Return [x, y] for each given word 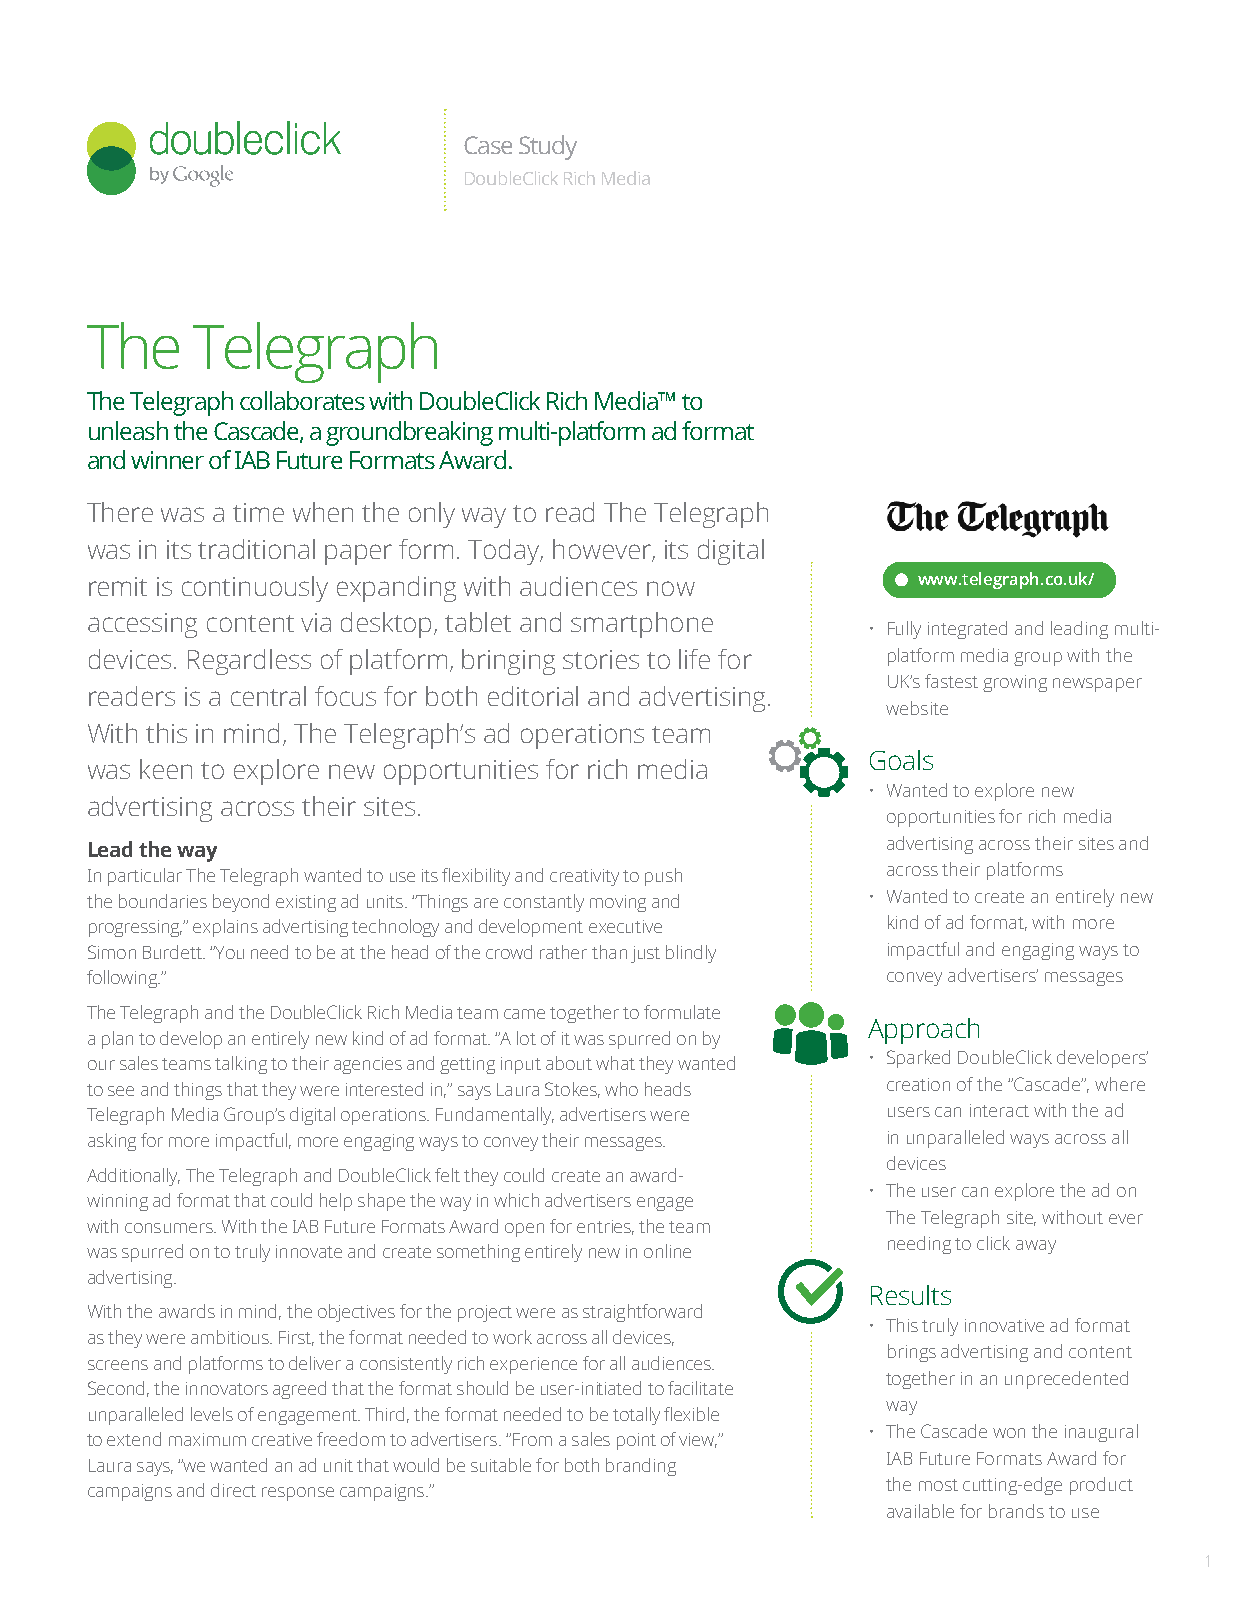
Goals [901, 760]
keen [166, 769]
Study [548, 147]
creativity [584, 877]
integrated [967, 630]
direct [233, 1490]
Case [488, 145]
